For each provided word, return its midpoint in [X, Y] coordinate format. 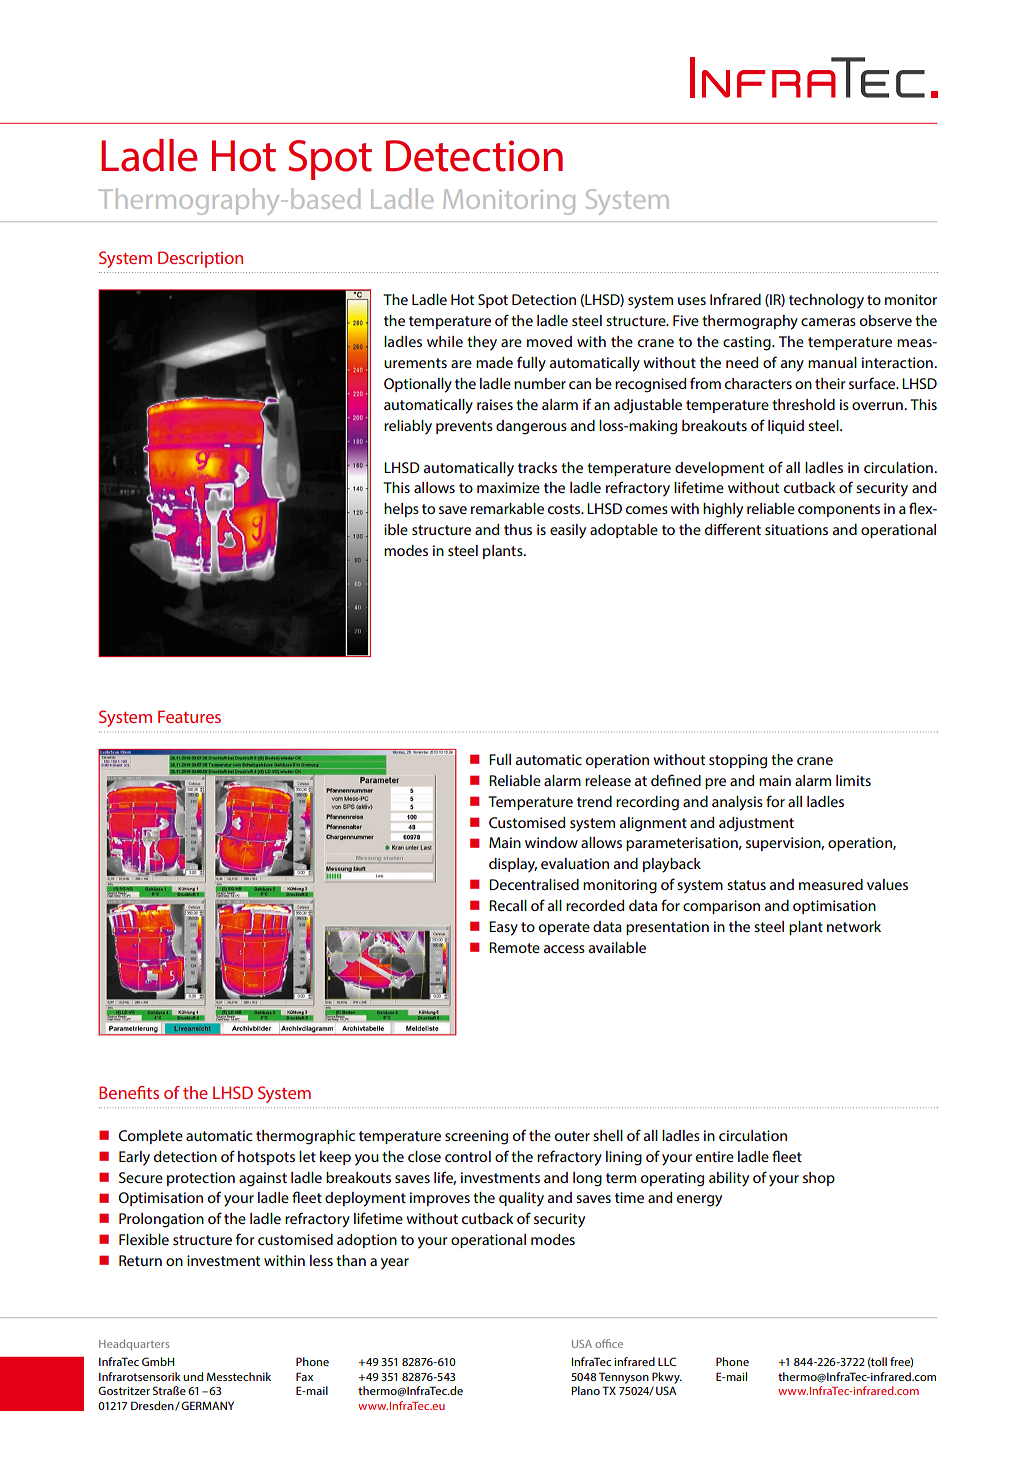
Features [189, 716]
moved [549, 341]
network [854, 926]
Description [200, 259]
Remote [514, 947]
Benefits [129, 1092]
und [193, 1376]
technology [826, 301]
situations [796, 529]
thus [518, 529]
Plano [585, 1390]
